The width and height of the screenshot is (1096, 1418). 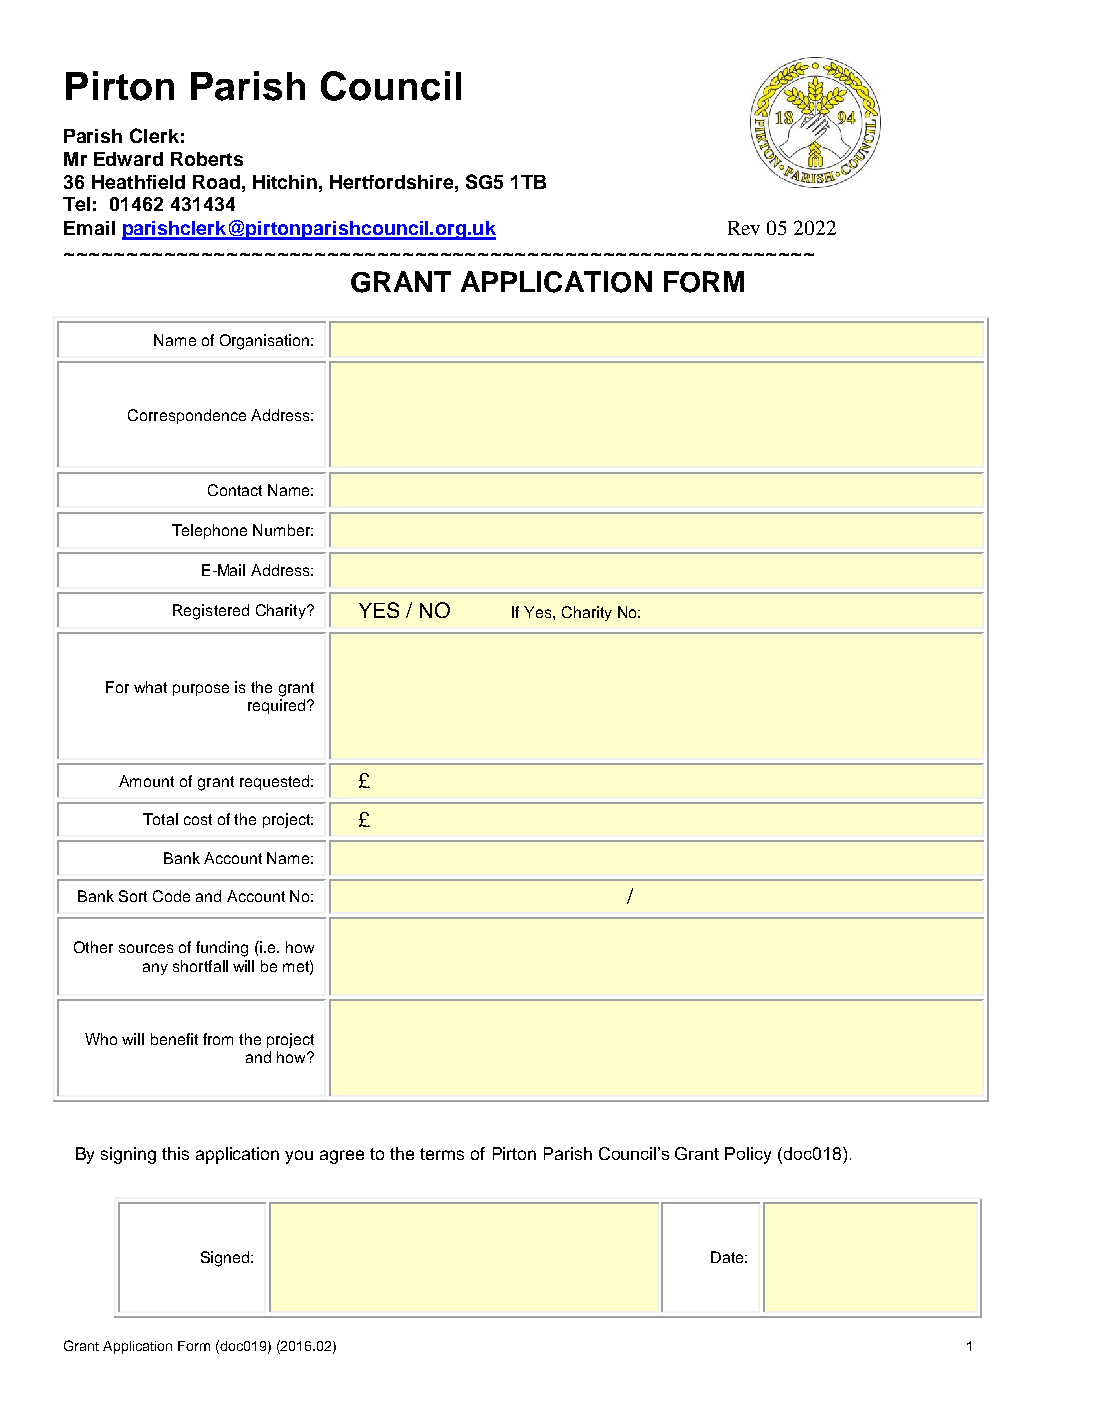 What do you see at coordinates (216, 182) in the screenshot?
I see `Road` at bounding box center [216, 182].
